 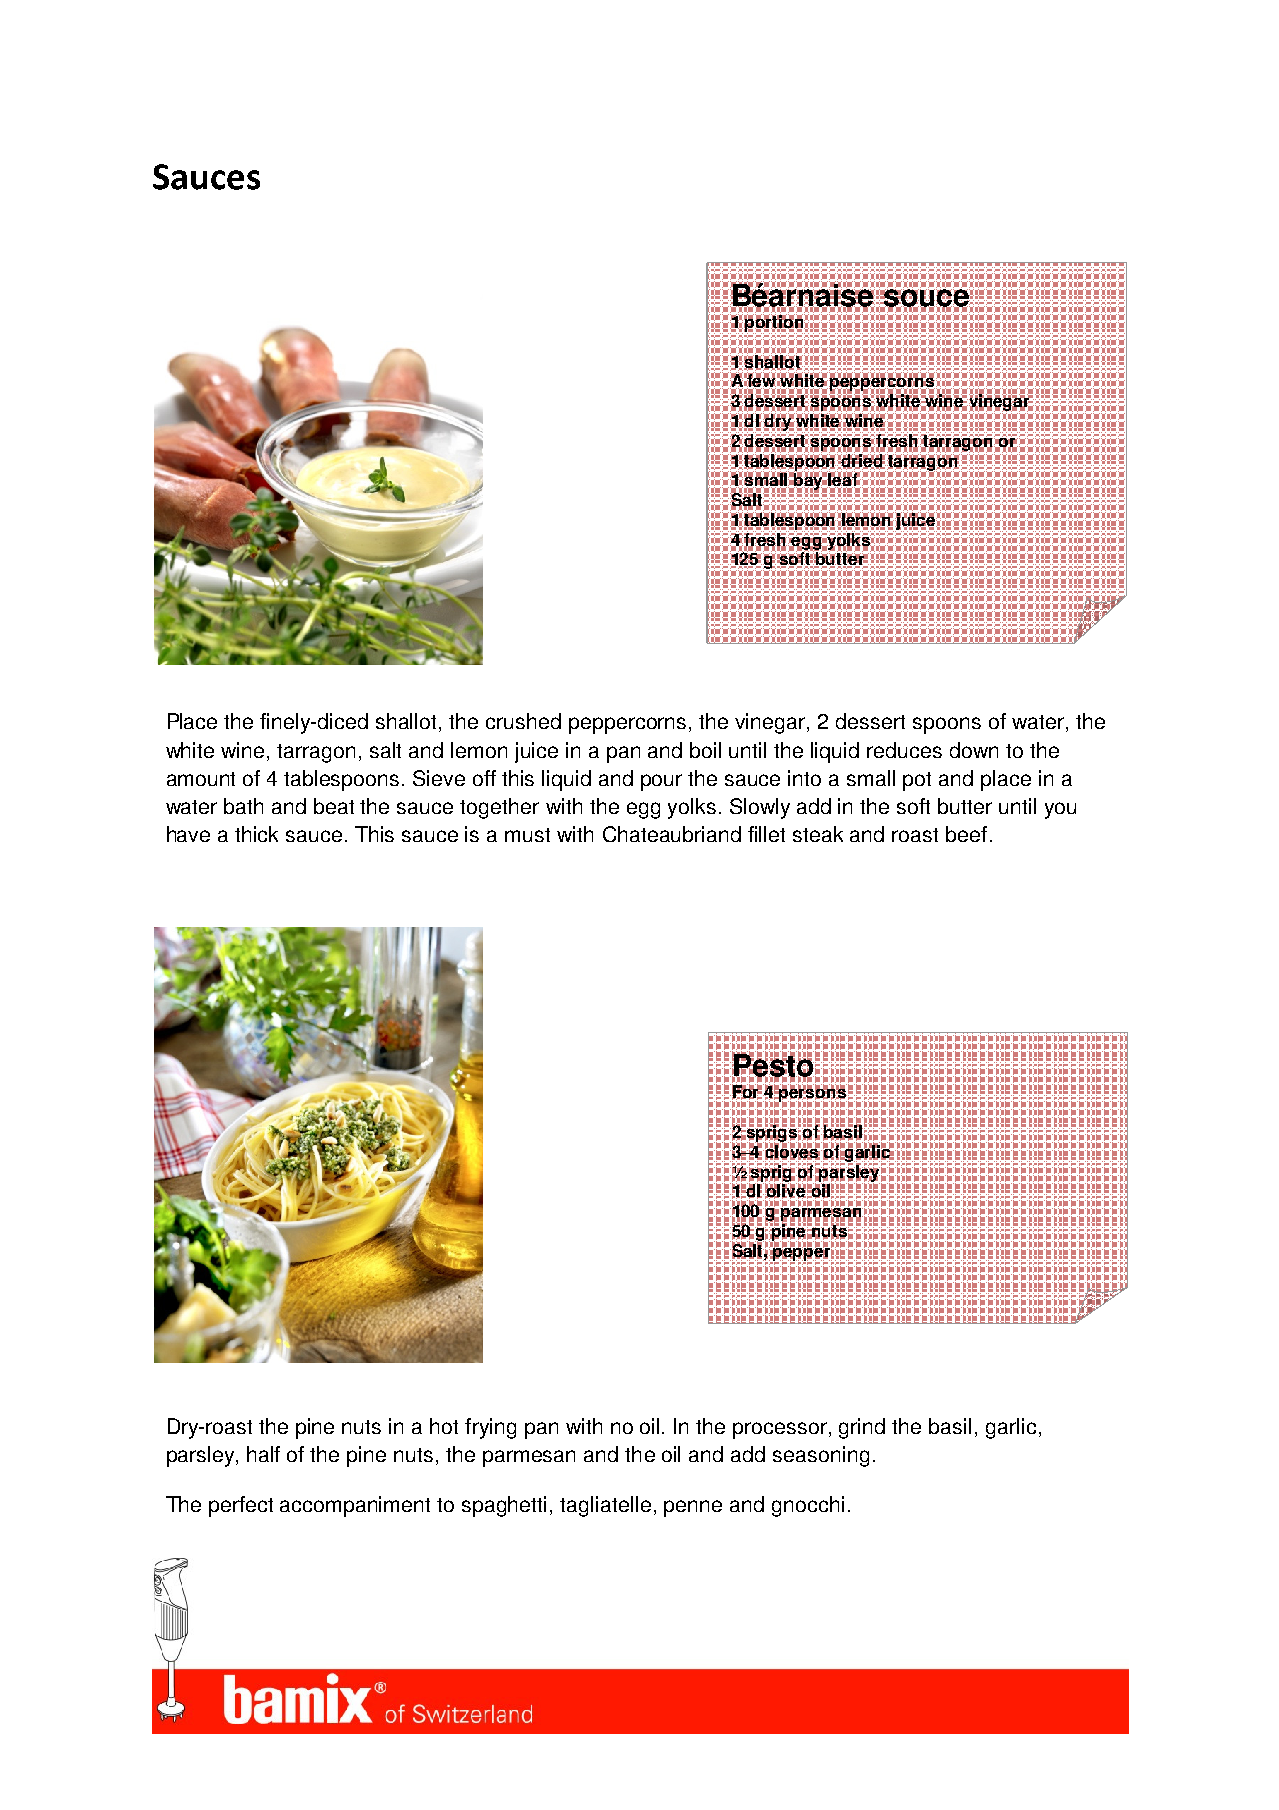 What do you see at coordinates (241, 1506) in the screenshot?
I see `perfect` at bounding box center [241, 1506].
